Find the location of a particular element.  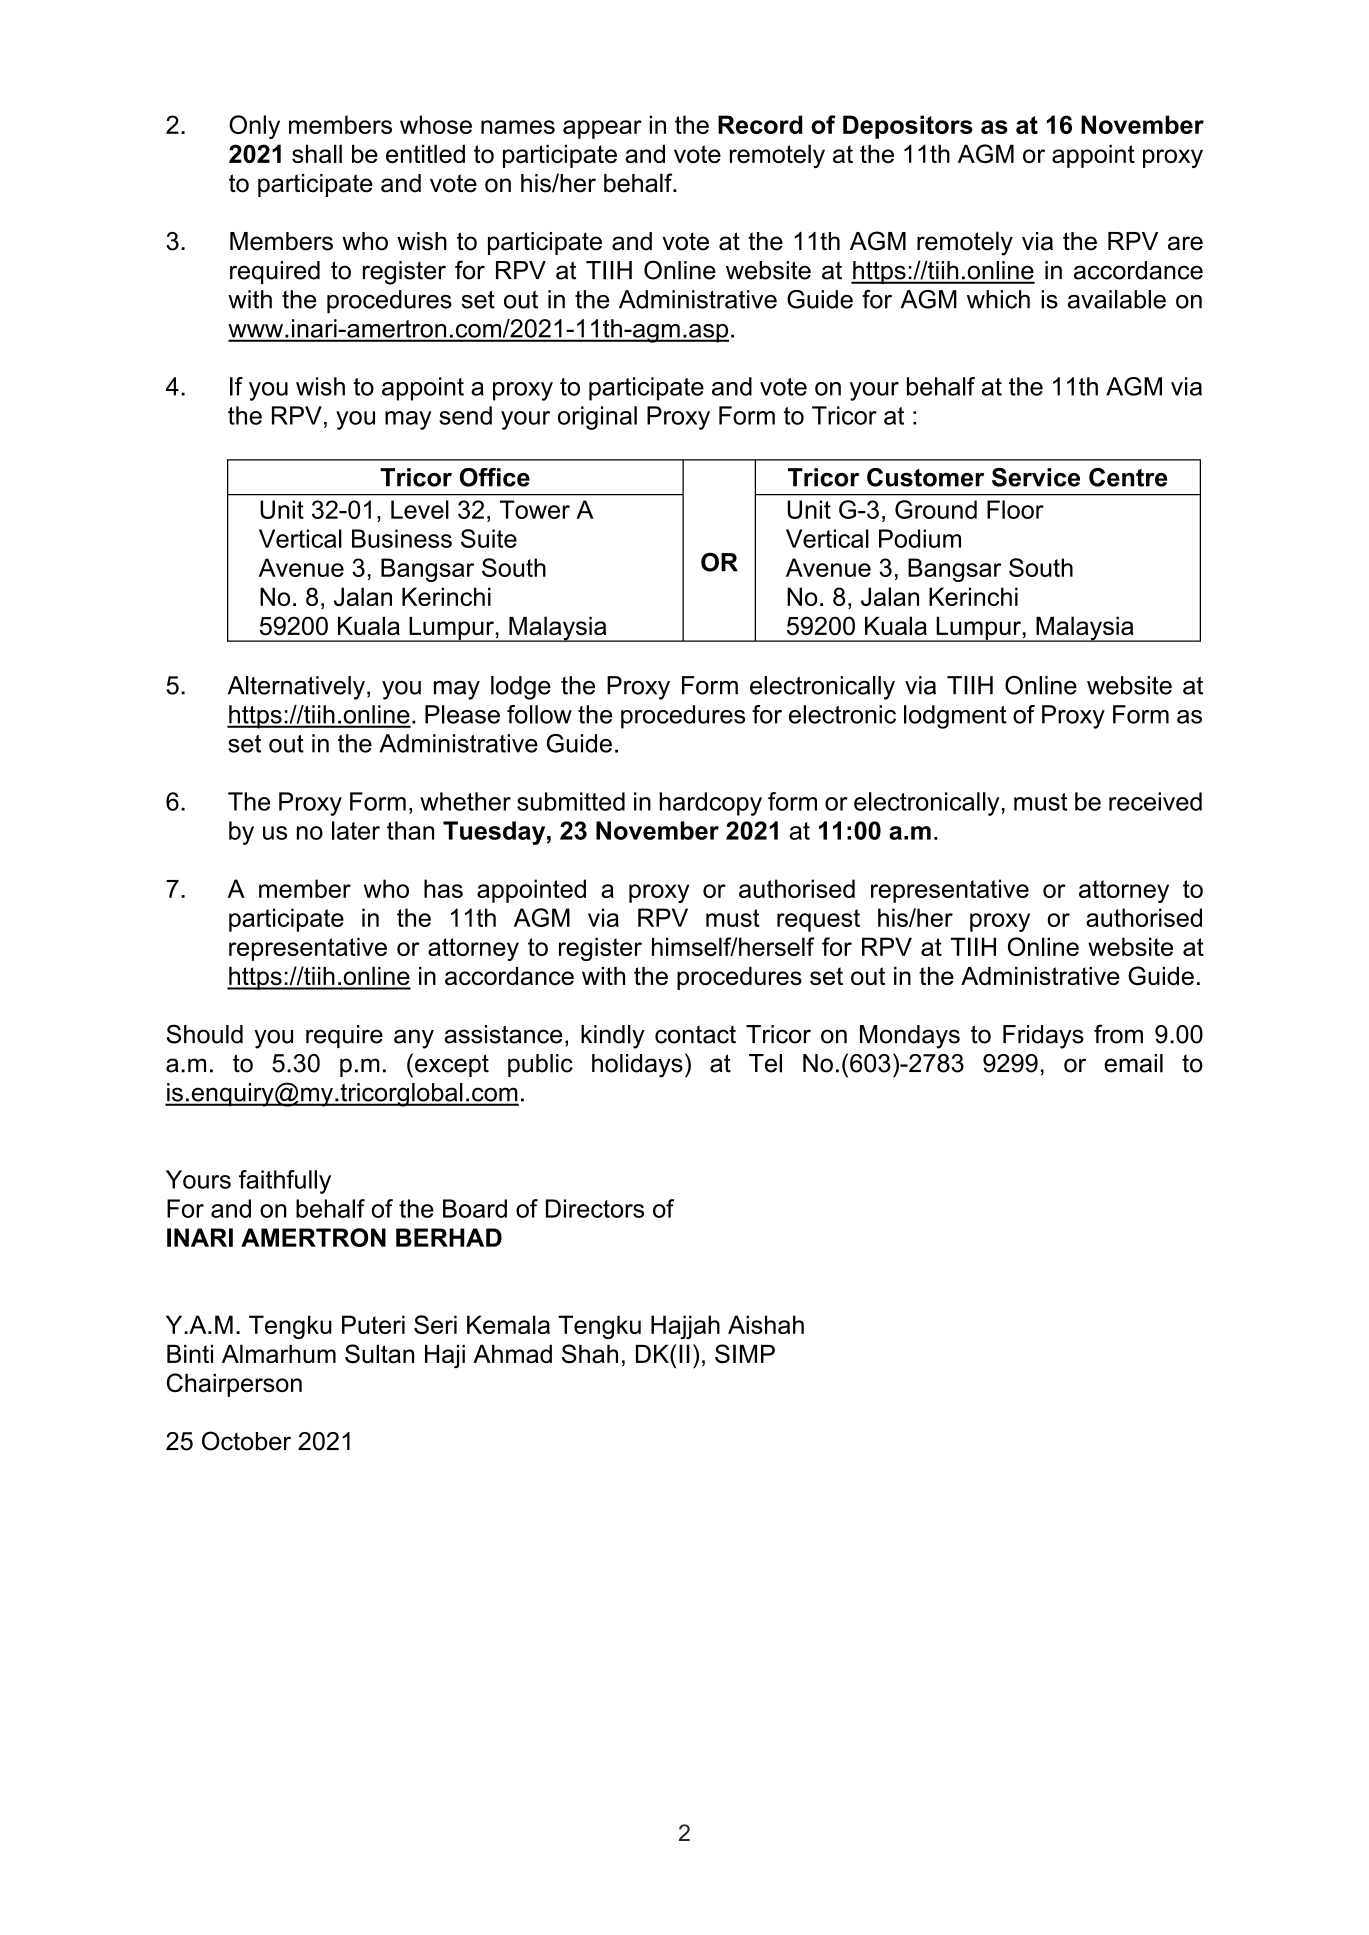

shall is located at coordinates (317, 153).
